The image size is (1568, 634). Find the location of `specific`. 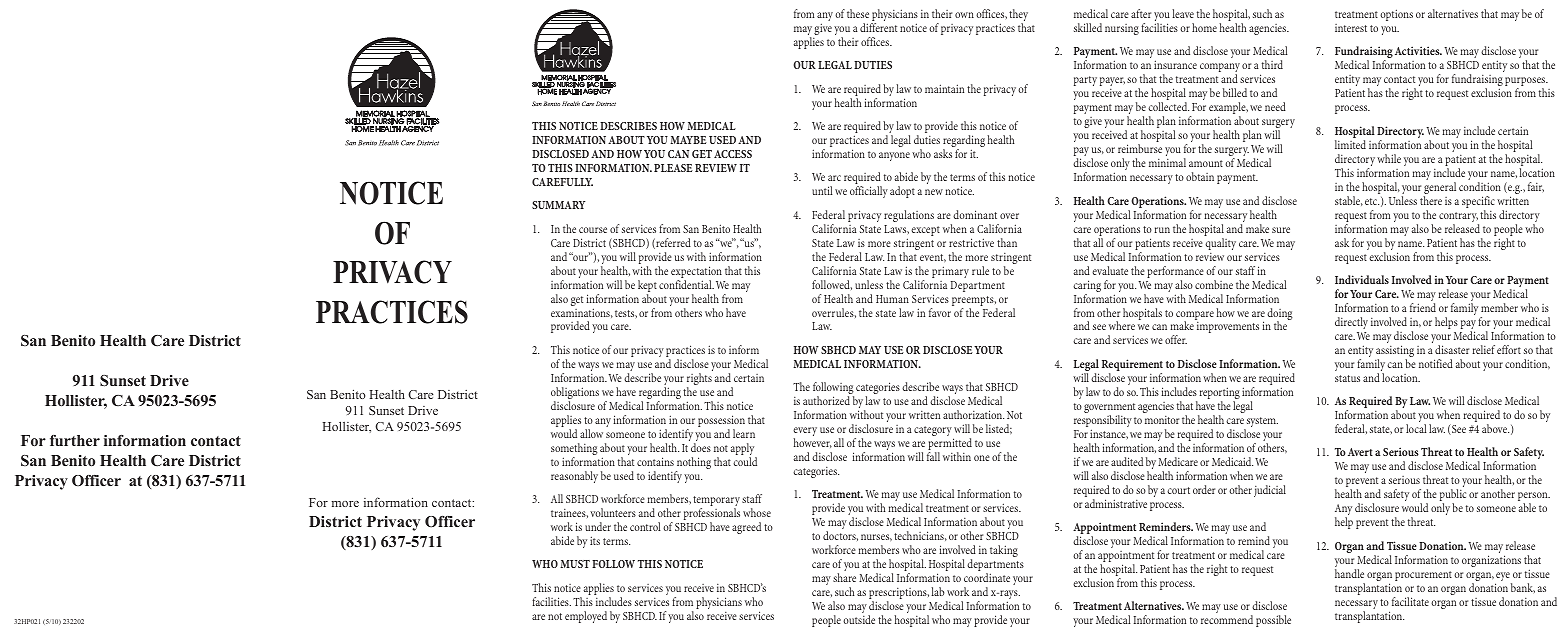

specific is located at coordinates (1478, 203).
